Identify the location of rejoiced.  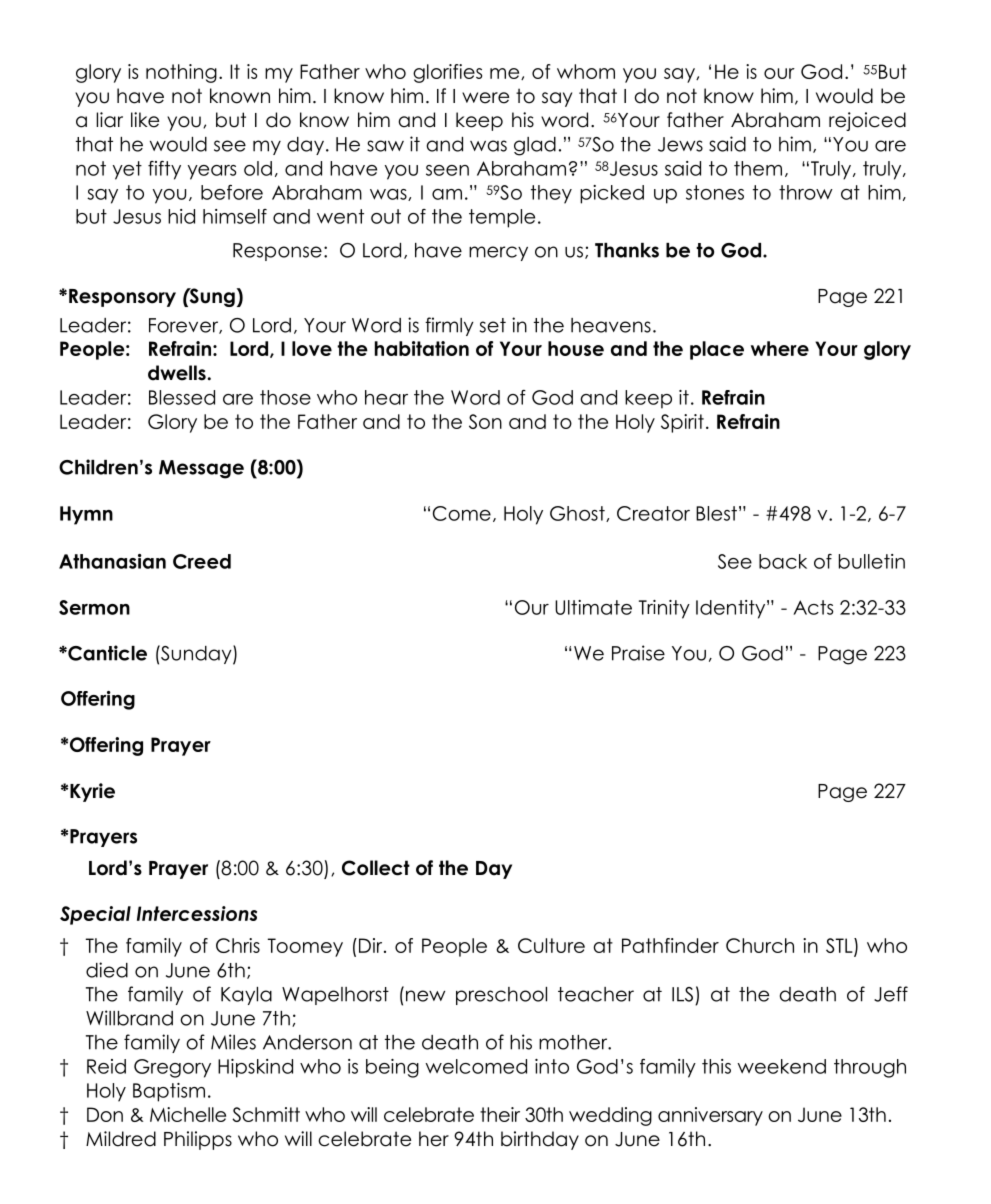
(867, 121).
